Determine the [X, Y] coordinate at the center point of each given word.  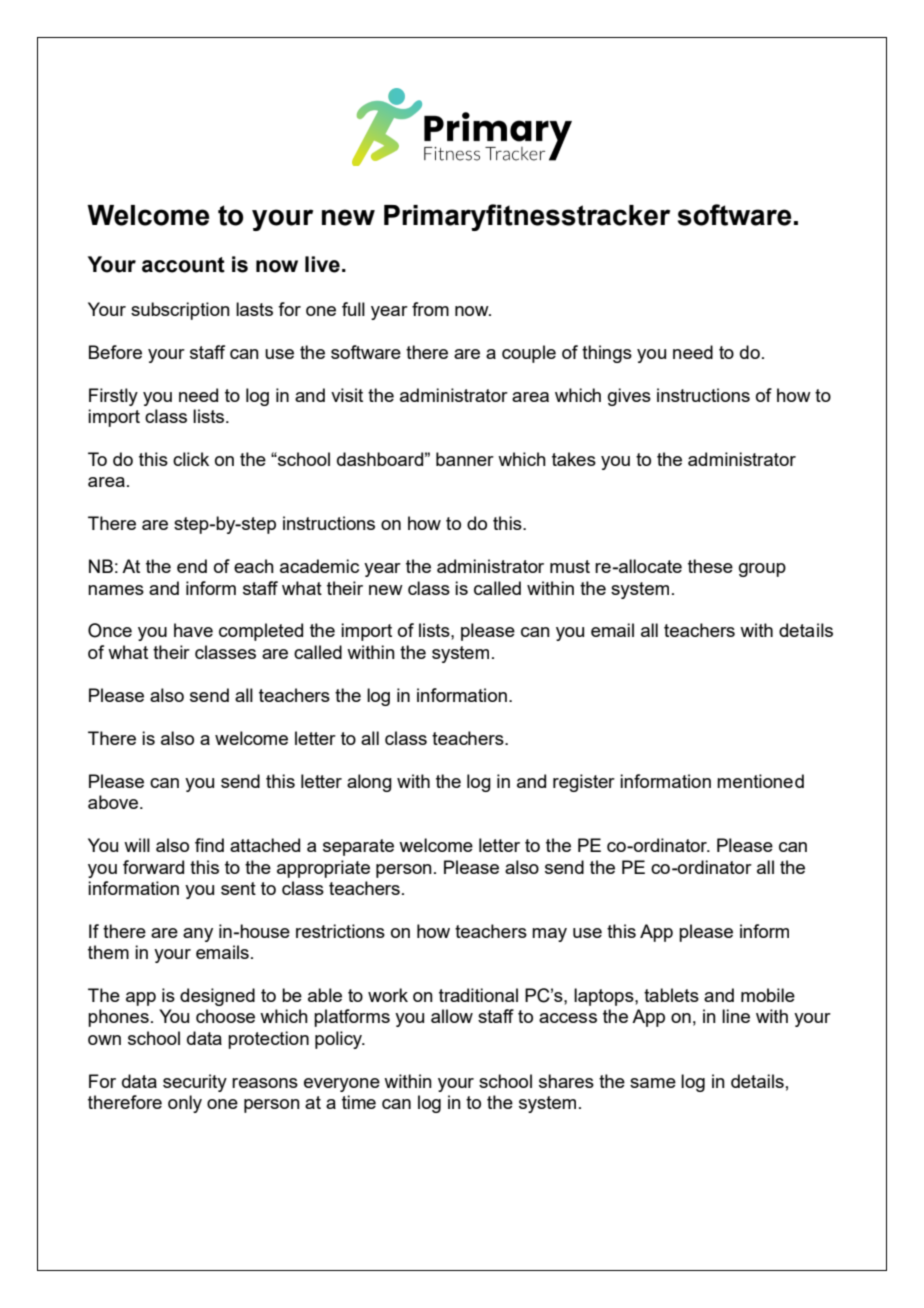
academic [319, 566]
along [369, 783]
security [195, 1083]
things [607, 354]
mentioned [760, 781]
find [209, 845]
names [116, 590]
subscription [180, 311]
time [359, 1102]
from [430, 309]
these [710, 566]
